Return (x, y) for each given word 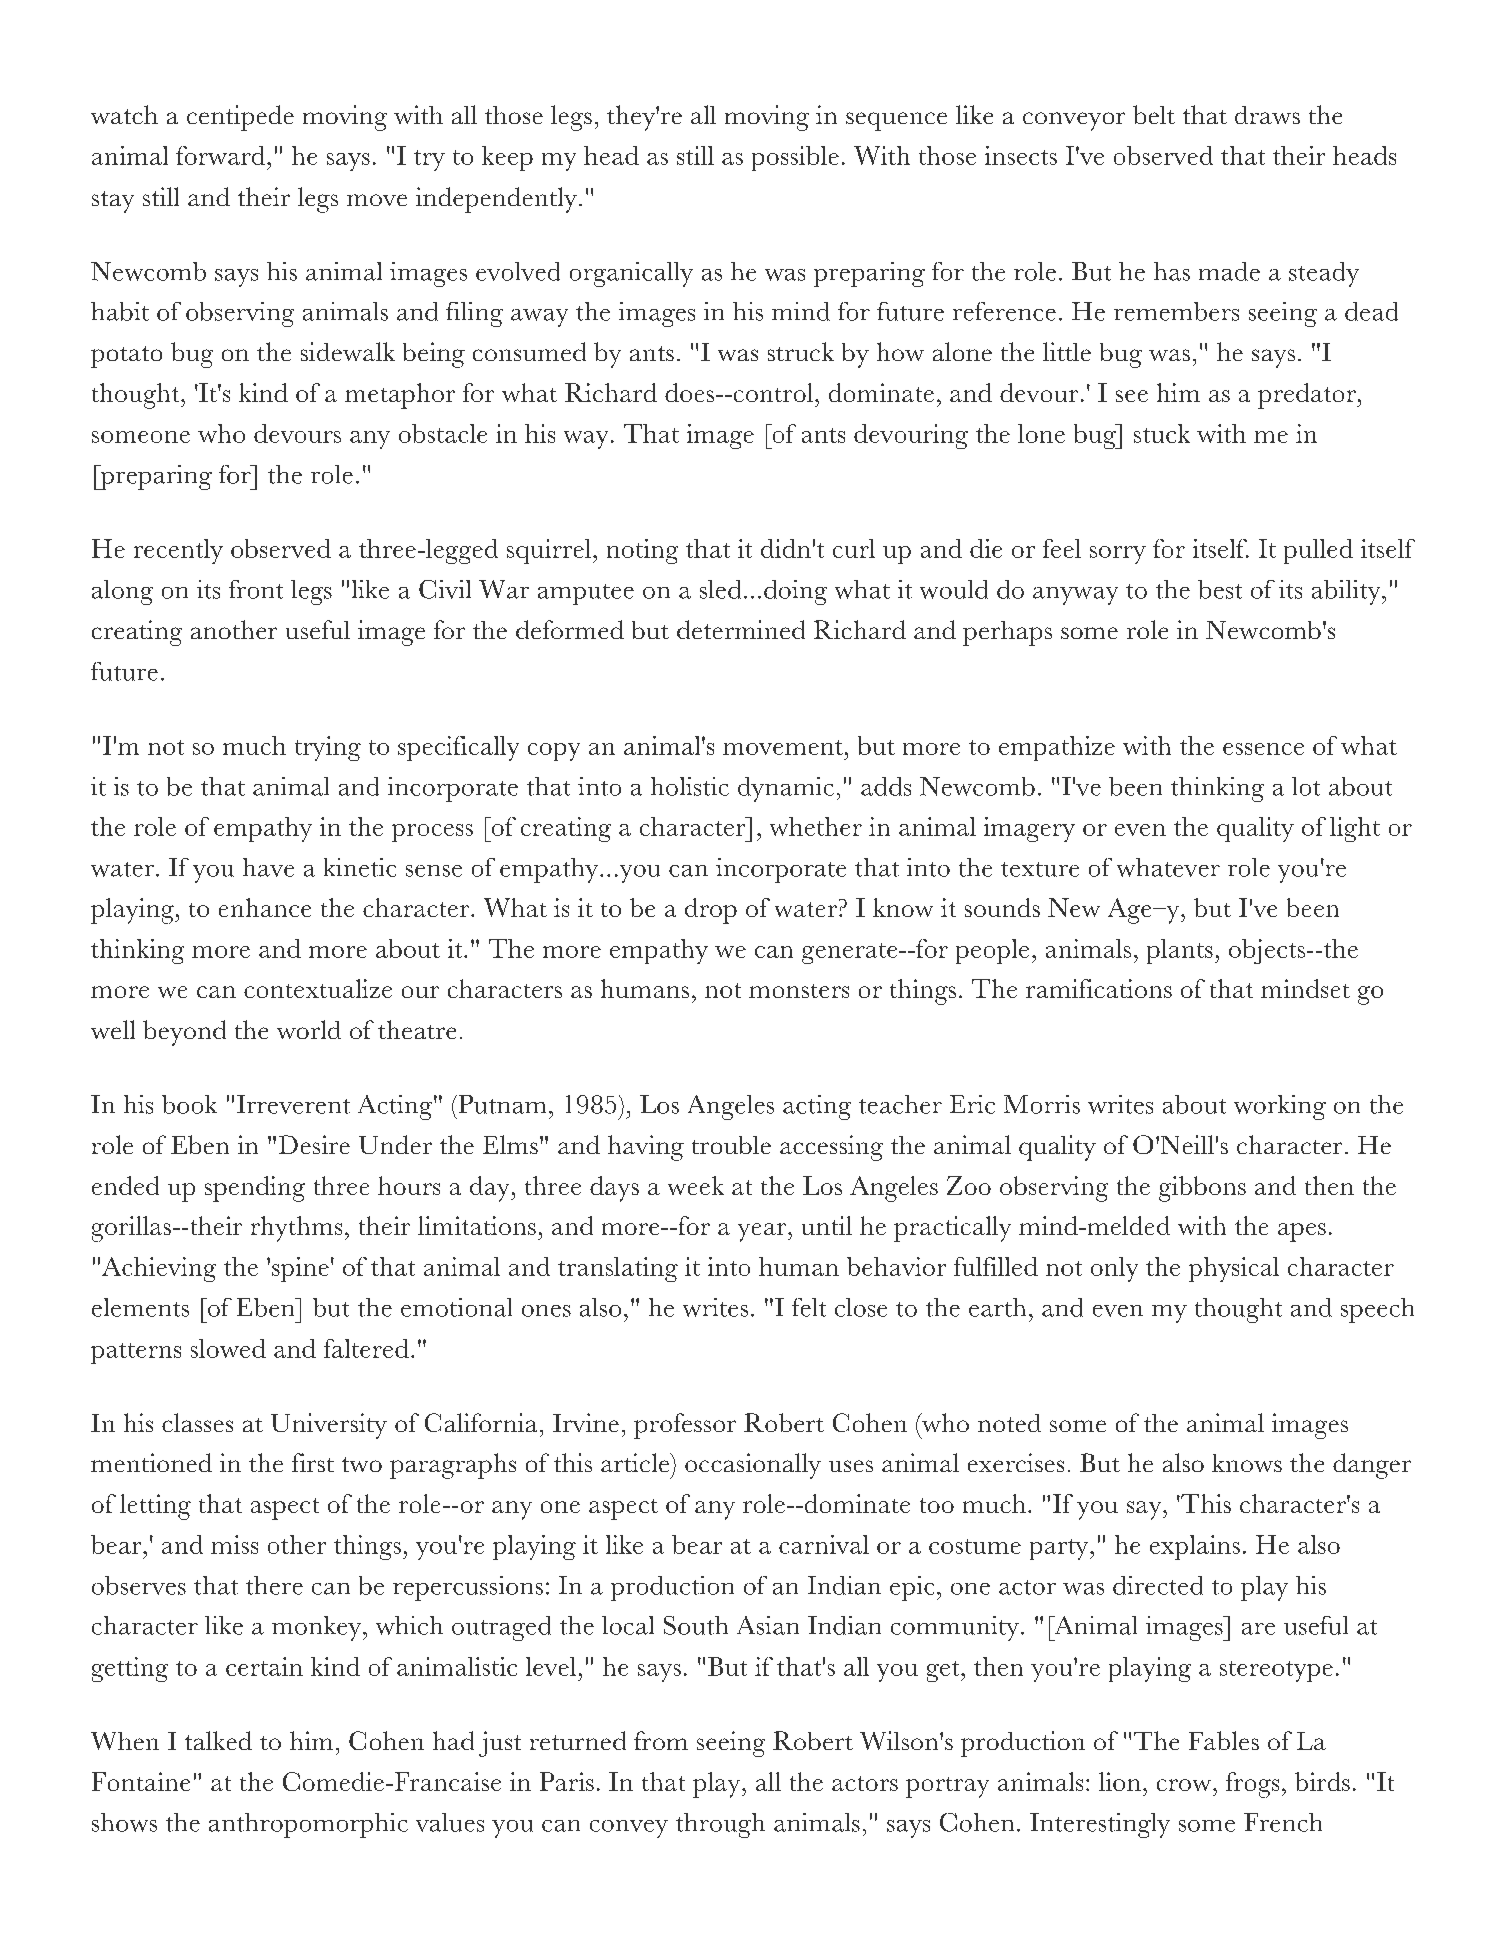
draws (1267, 115)
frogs (1252, 1785)
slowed (228, 1348)
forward (222, 155)
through (720, 1825)
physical (1234, 1269)
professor (685, 1426)
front (256, 589)
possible (795, 158)
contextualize (318, 988)
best (1220, 589)
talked (218, 1740)
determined (741, 629)
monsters (799, 991)
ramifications (1099, 988)
